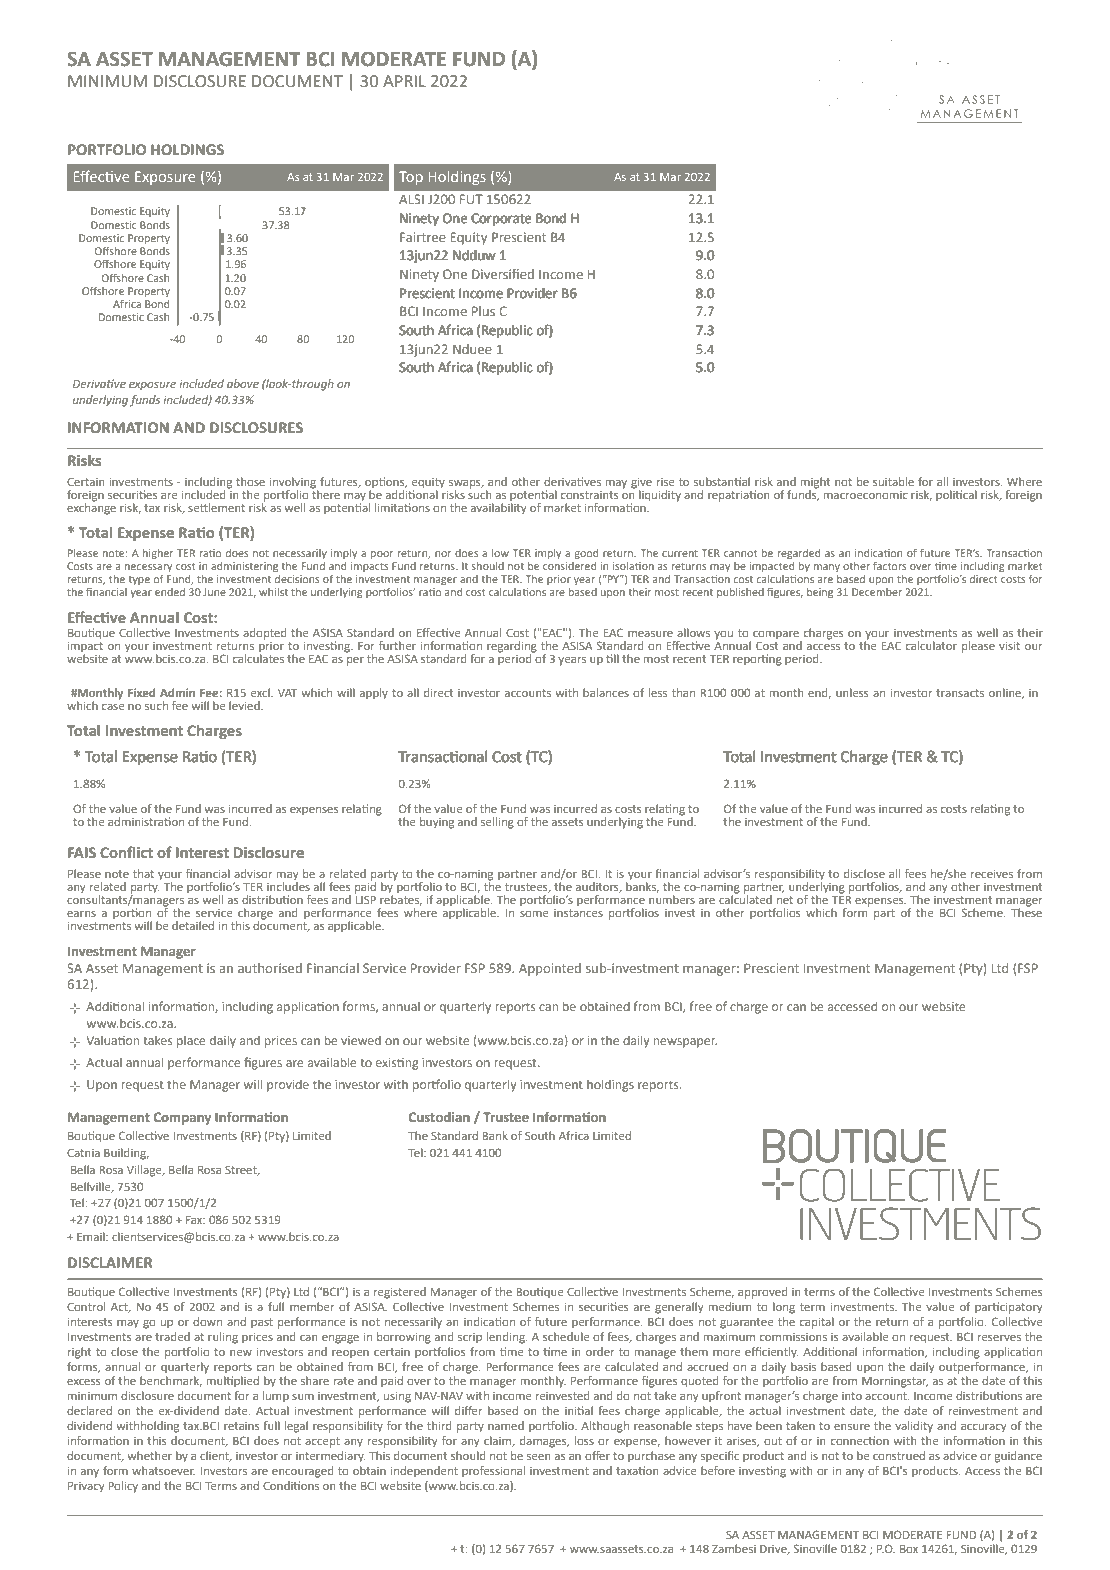 The width and height of the screenshot is (1110, 1570). I want to click on seen, so click(539, 1456).
